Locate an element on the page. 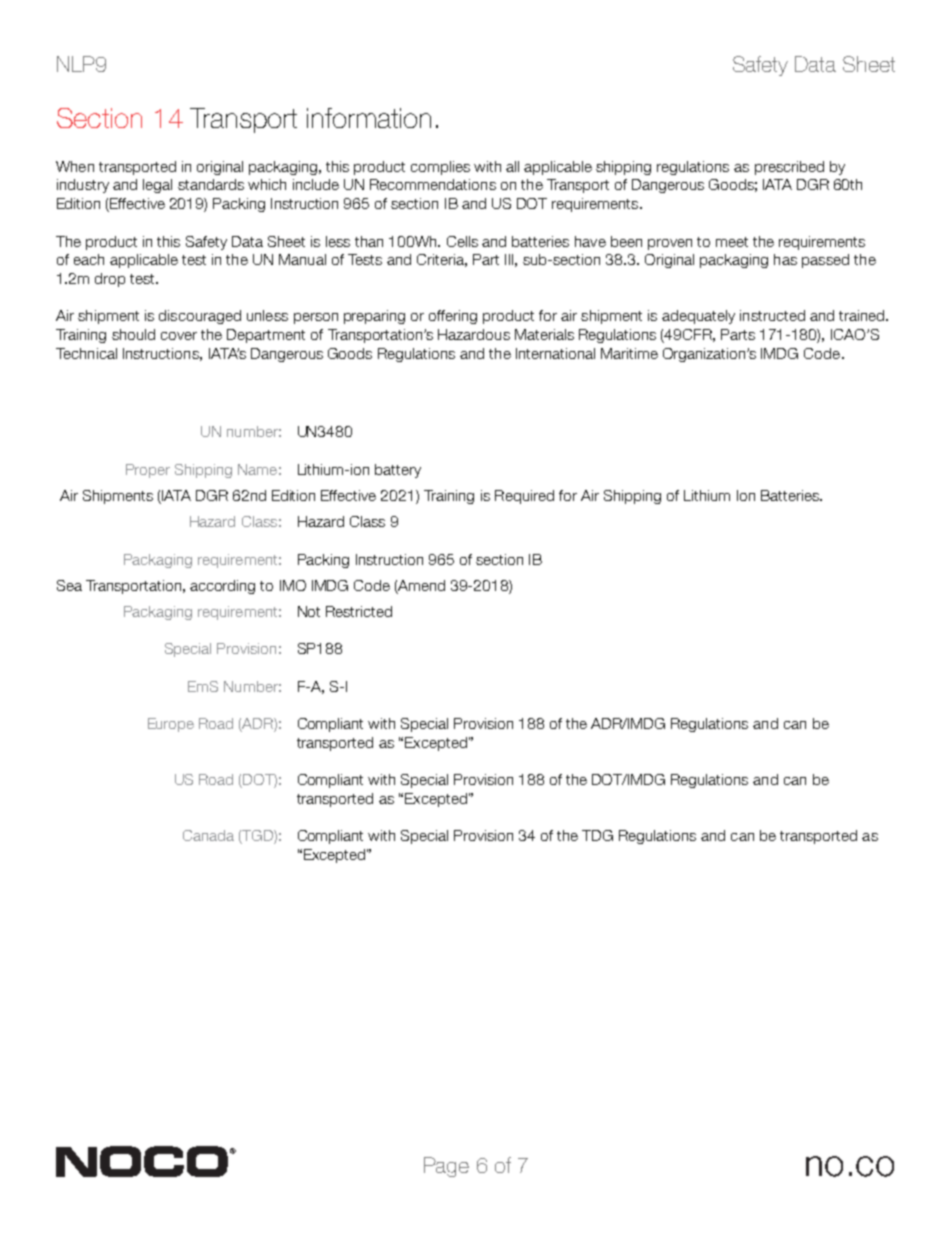  Page is located at coordinates (446, 1167).
